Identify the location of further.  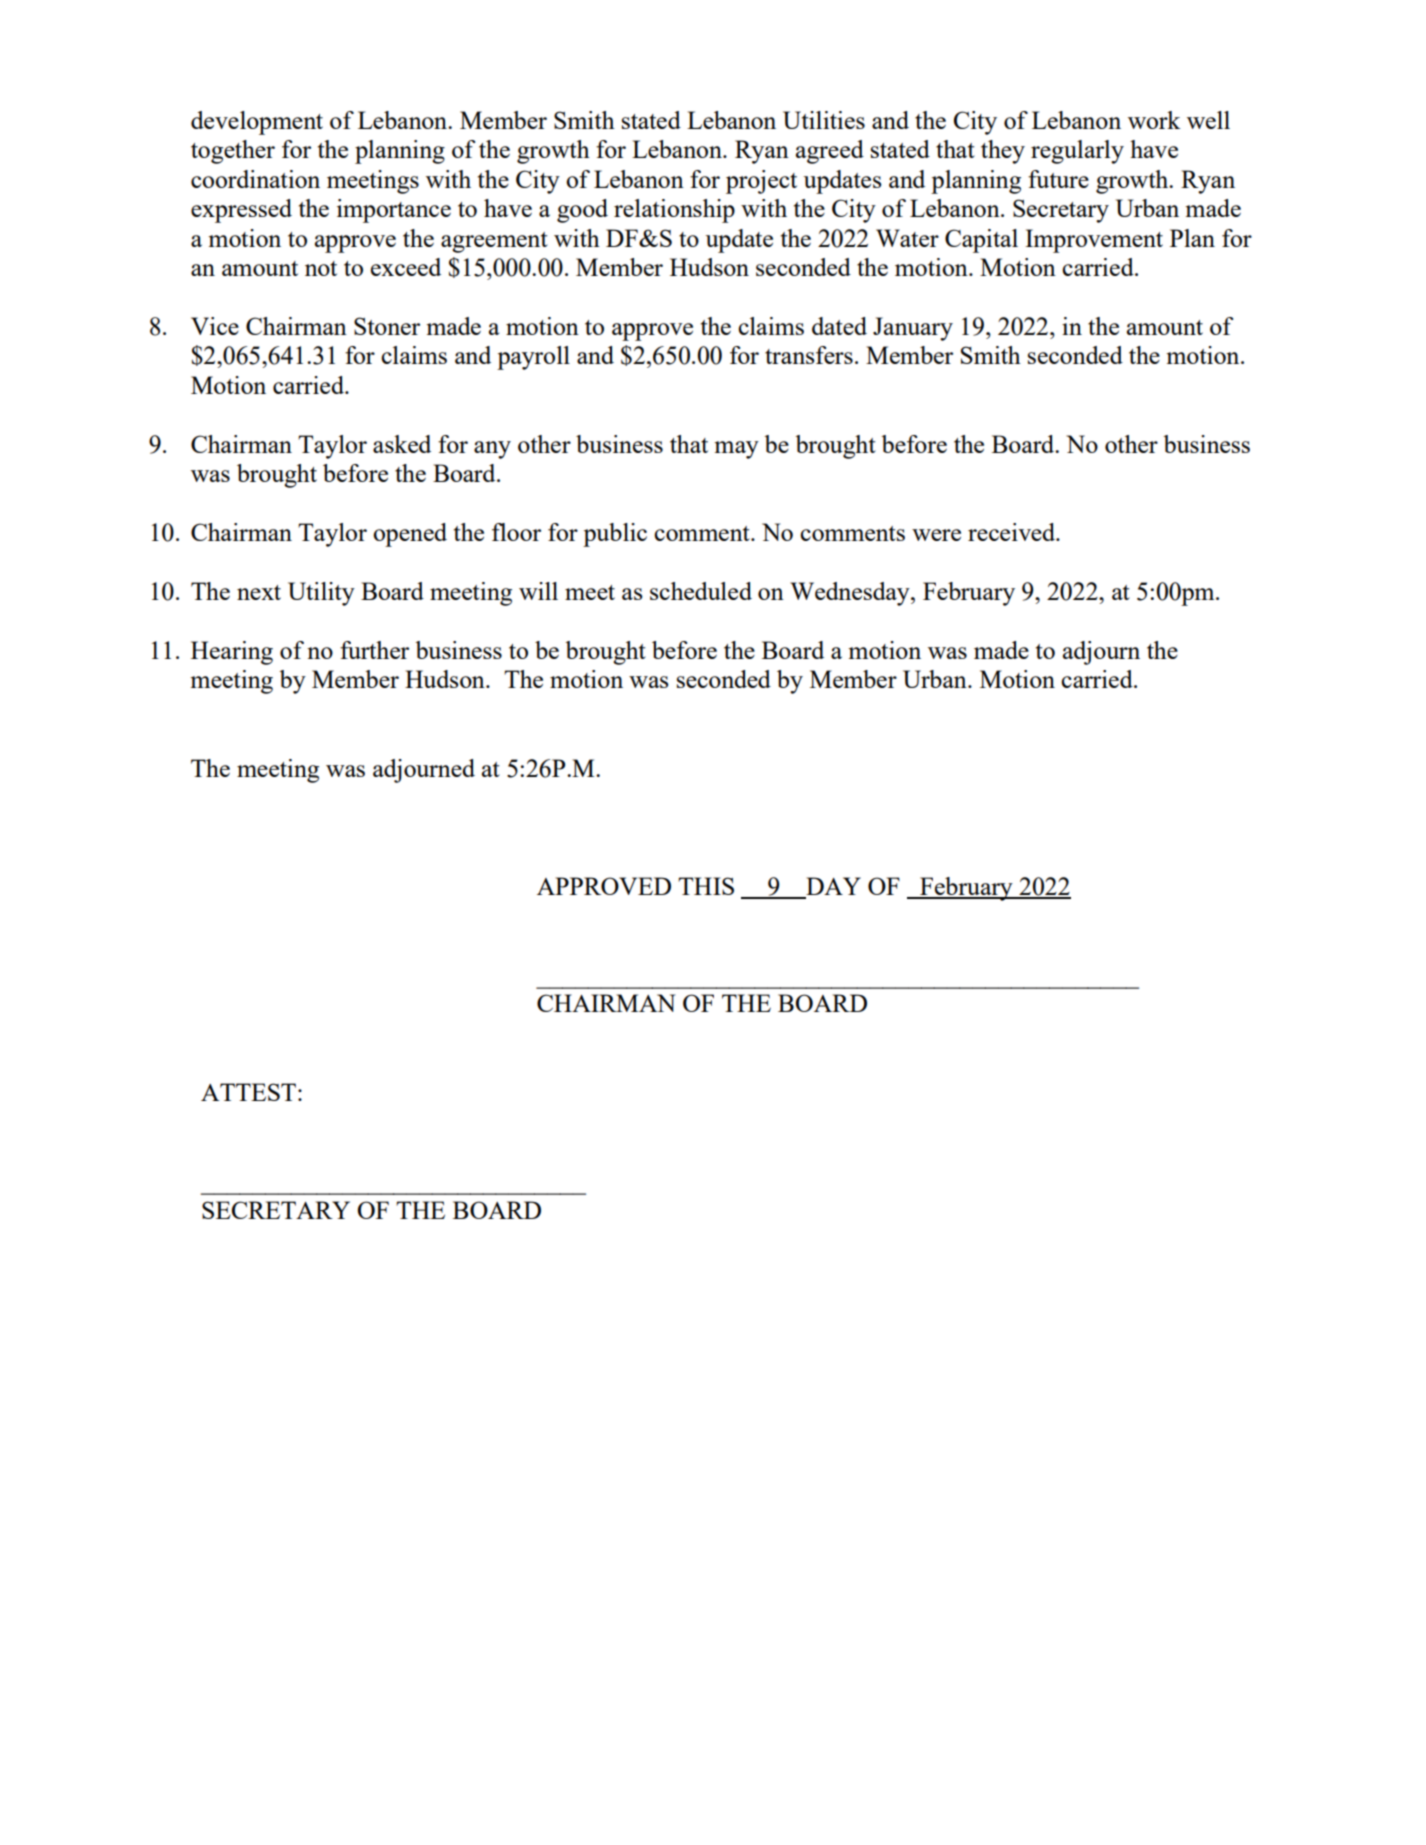
(374, 650).
